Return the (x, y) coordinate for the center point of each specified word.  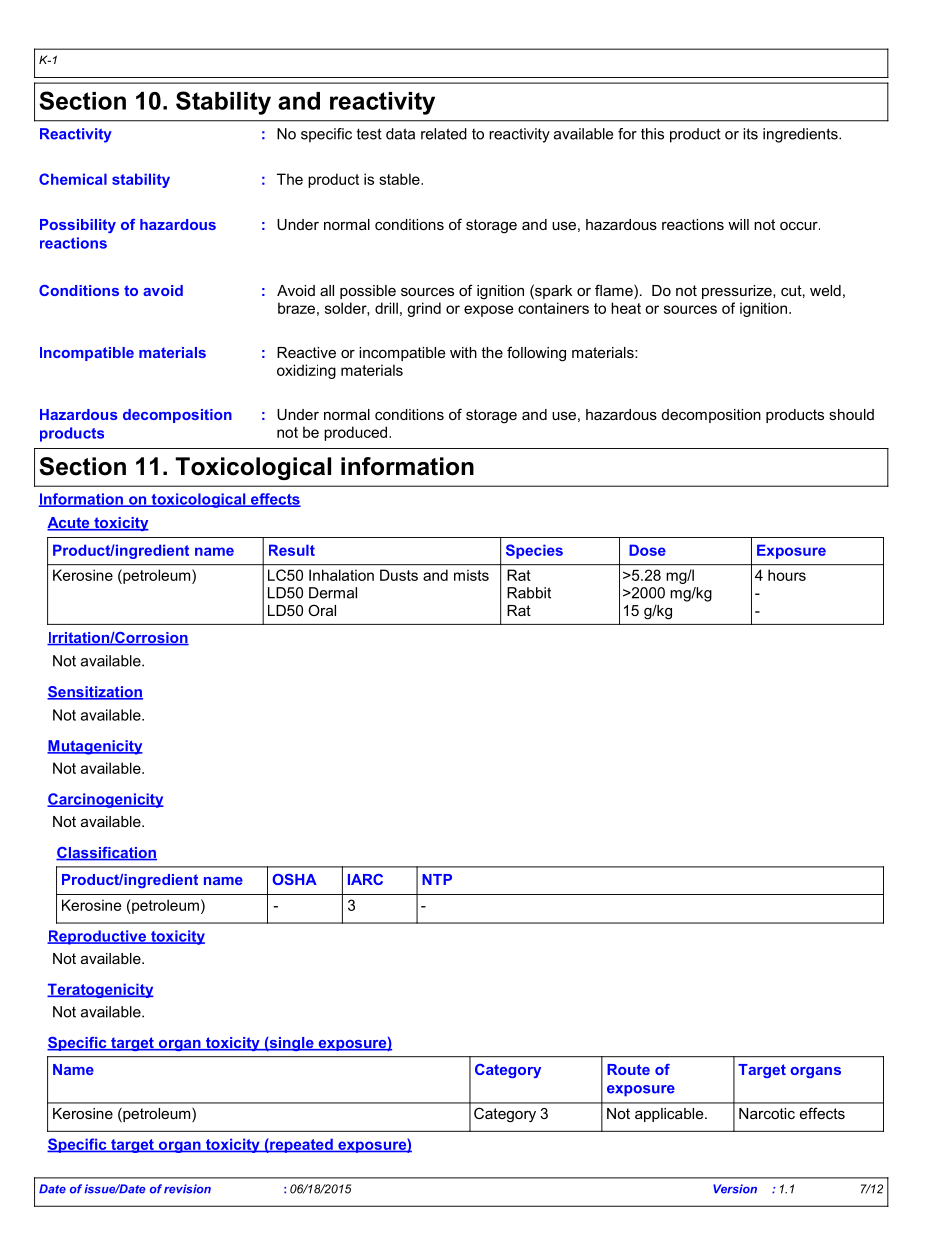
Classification (106, 854)
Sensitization (95, 693)
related (444, 134)
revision (187, 1189)
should (851, 414)
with (463, 352)
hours (787, 575)
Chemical (73, 179)
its (750, 134)
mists (471, 575)
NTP (437, 879)
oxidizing (306, 371)
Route (628, 1069)
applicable (670, 1115)
